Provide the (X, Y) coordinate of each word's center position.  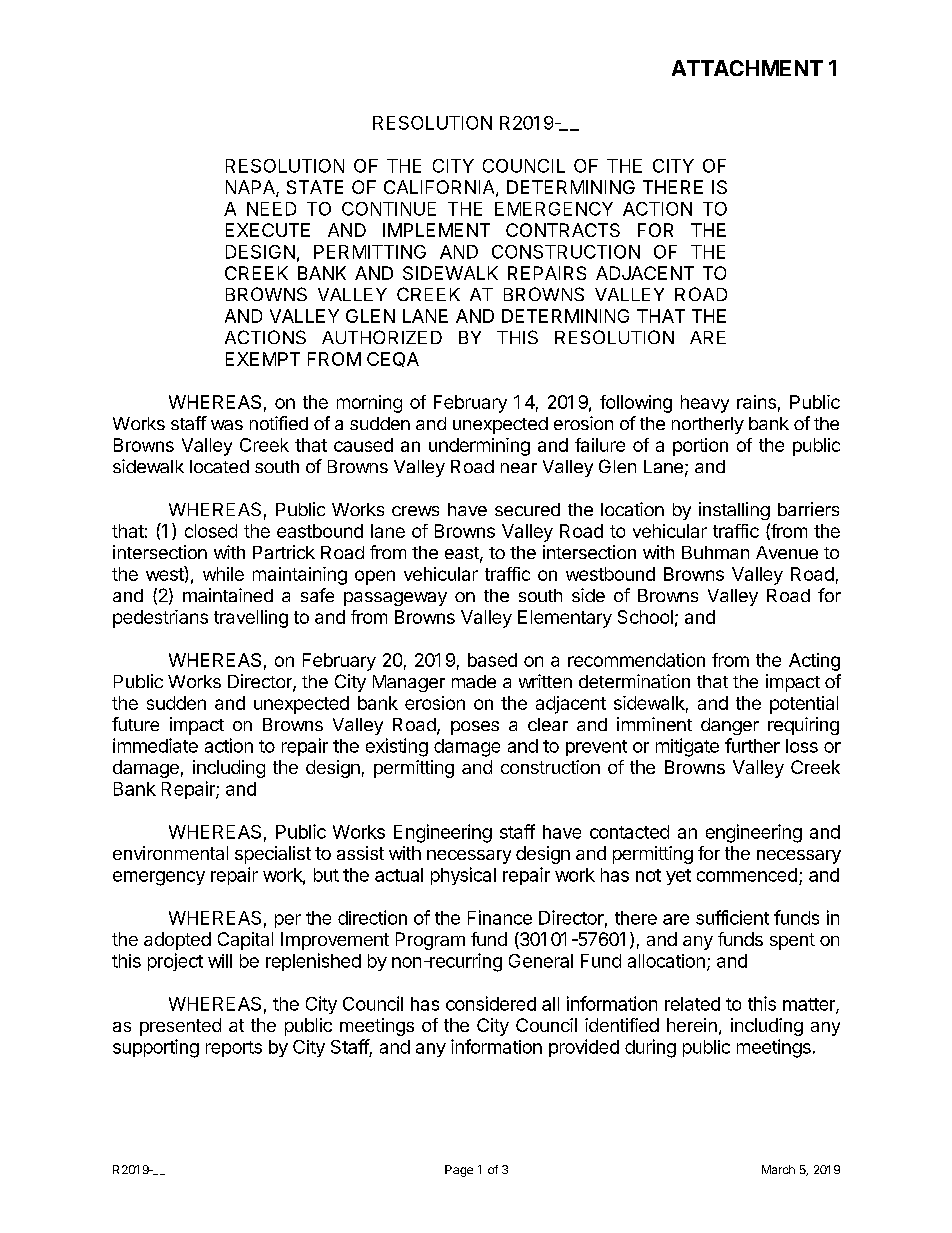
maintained (228, 595)
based (492, 660)
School (645, 617)
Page (459, 1171)
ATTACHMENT (747, 68)
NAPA (251, 188)
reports (234, 1049)
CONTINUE (389, 209)
